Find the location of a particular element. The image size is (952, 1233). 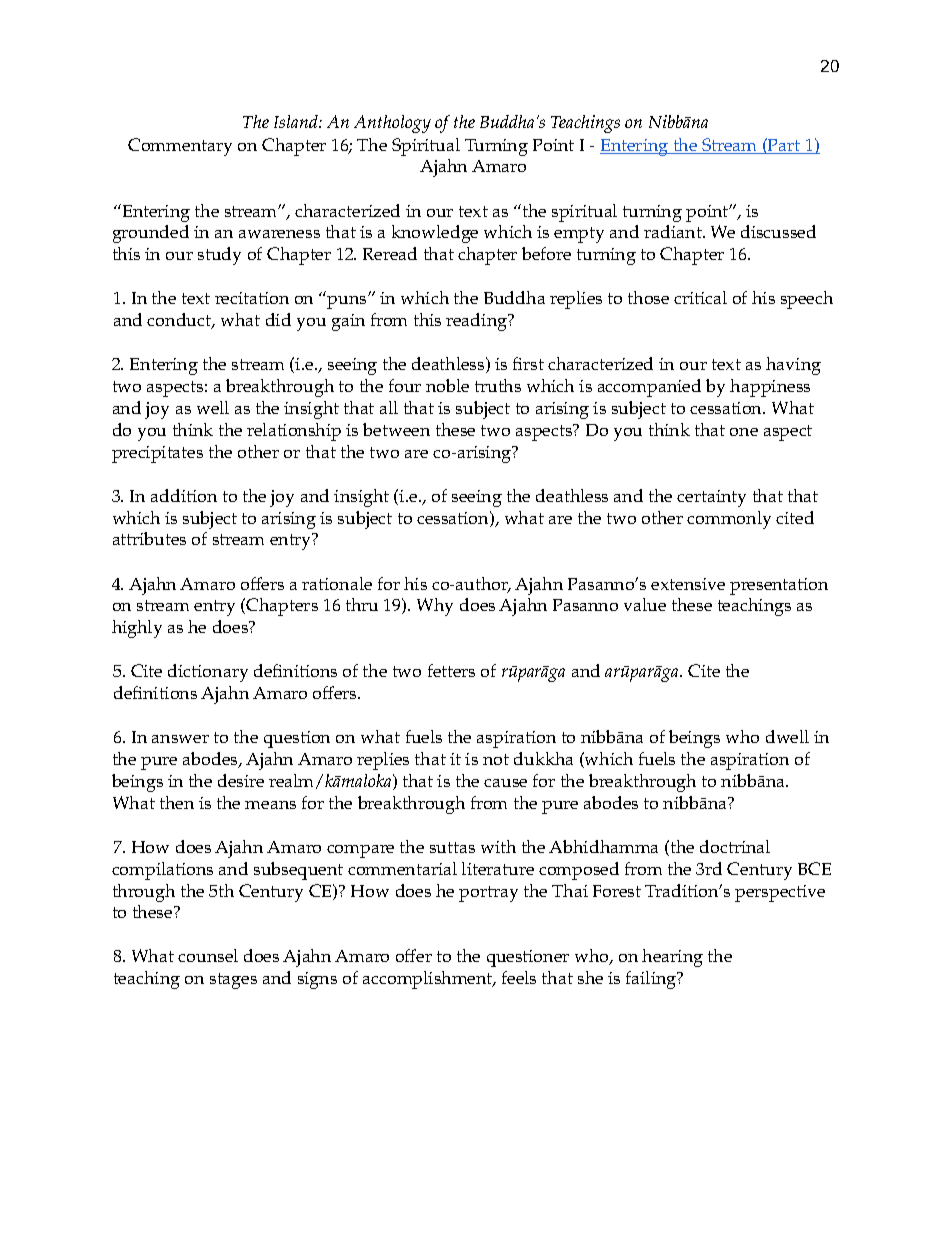

Commentary is located at coordinates (180, 147).
